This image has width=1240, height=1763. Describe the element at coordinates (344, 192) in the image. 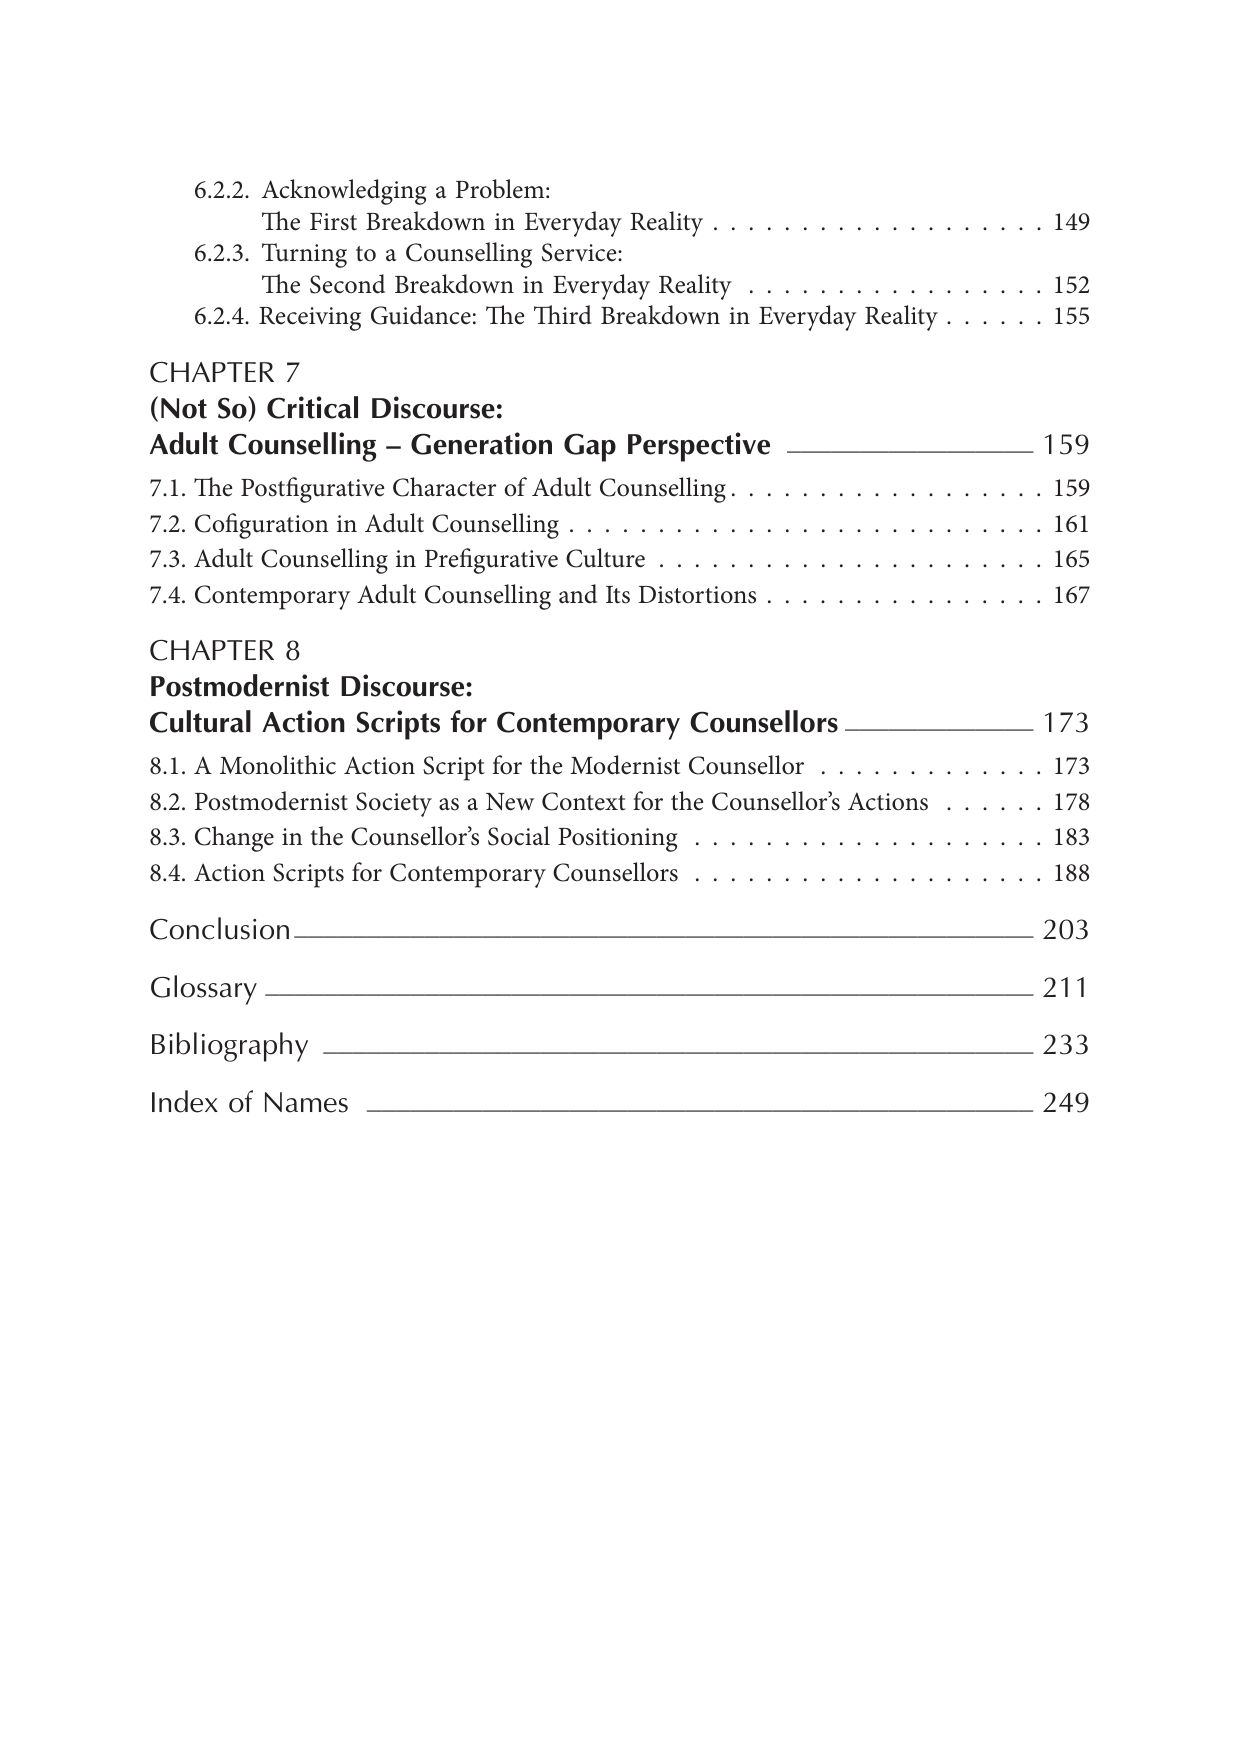

I see `Acknowledging` at that location.
